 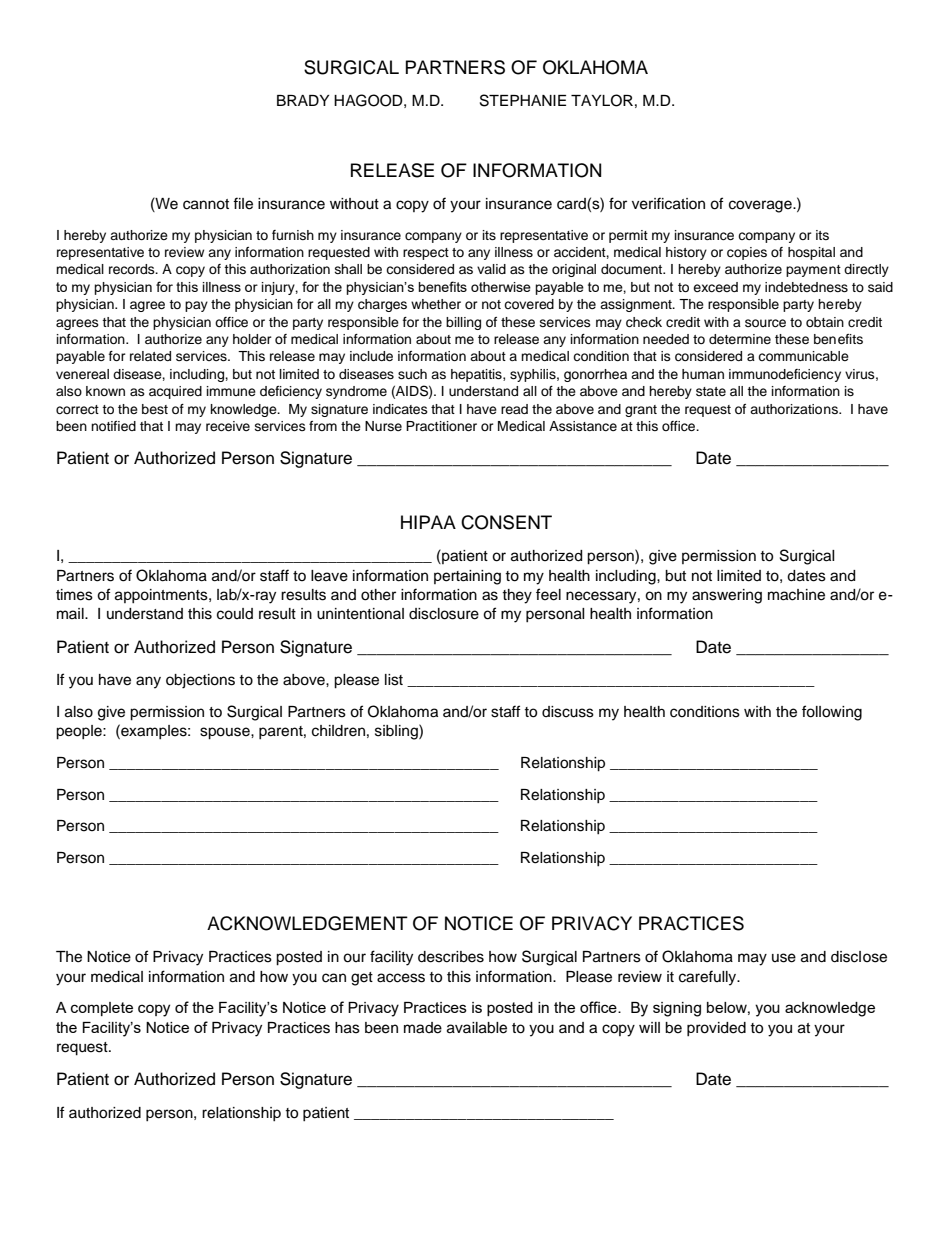 What do you see at coordinates (523, 100) in the page?
I see `STEPHANIE` at bounding box center [523, 100].
